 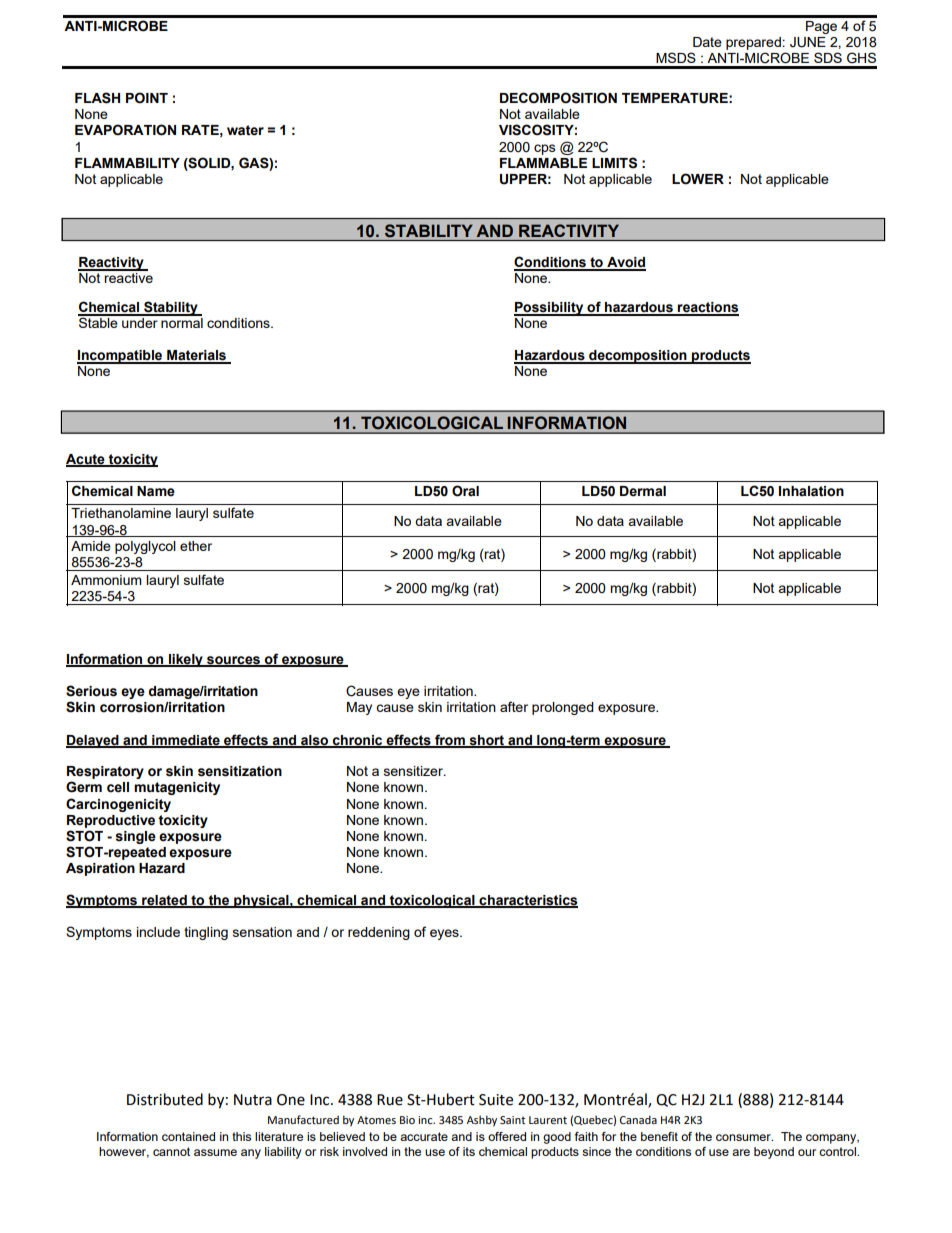 I want to click on POINT, so click(x=147, y=98).
